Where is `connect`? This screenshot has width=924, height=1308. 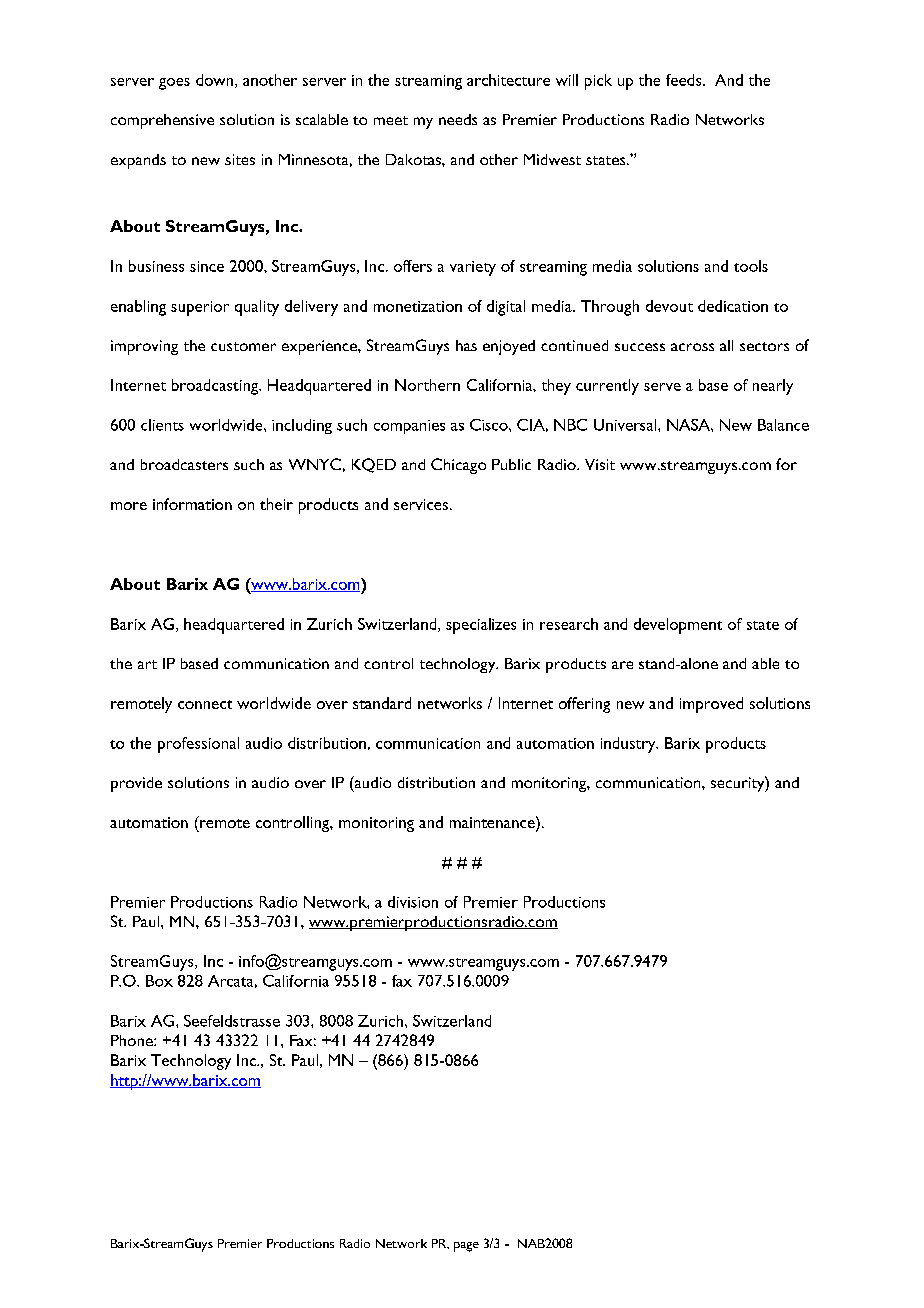 connect is located at coordinates (205, 704).
